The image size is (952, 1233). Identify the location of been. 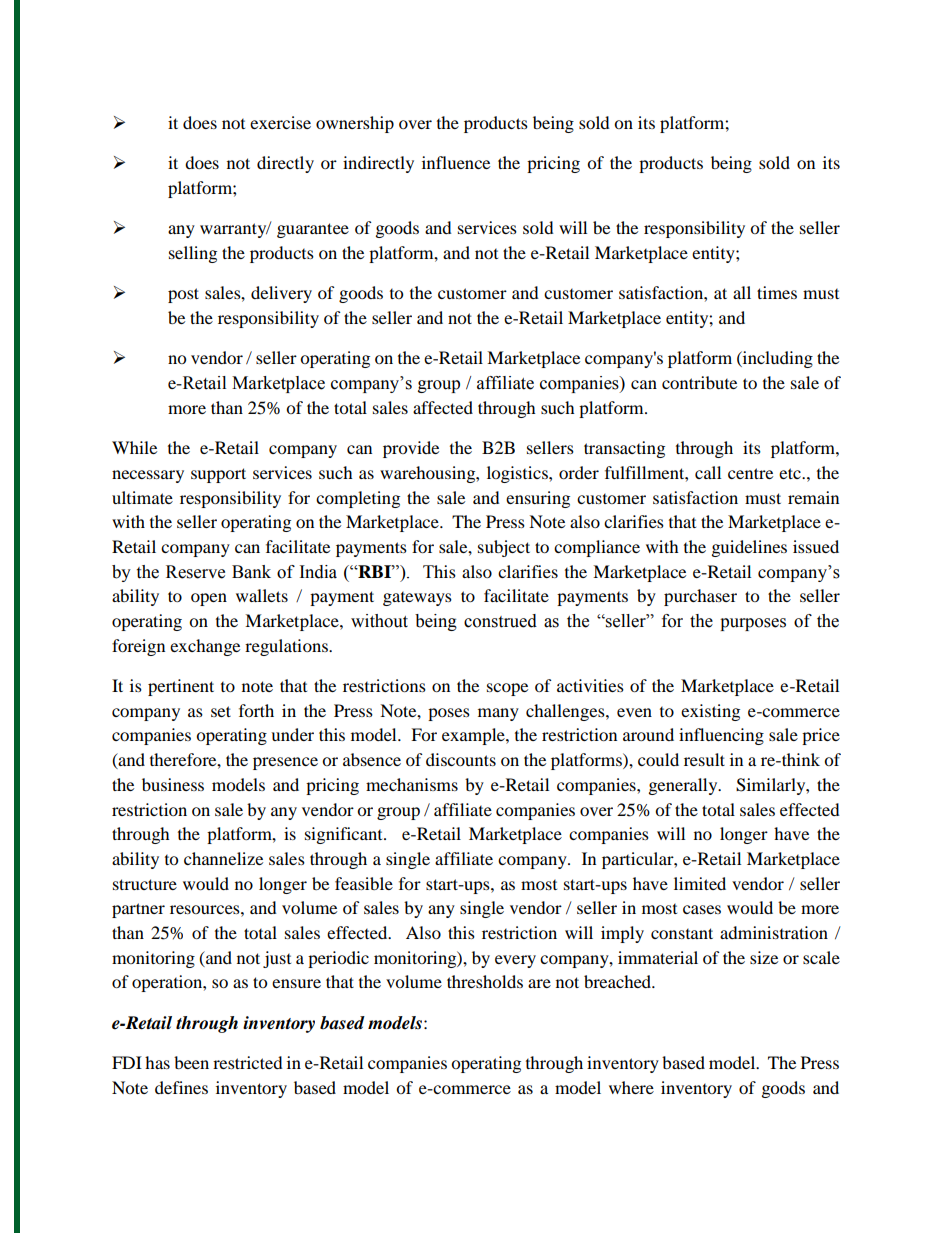
(191, 1062).
